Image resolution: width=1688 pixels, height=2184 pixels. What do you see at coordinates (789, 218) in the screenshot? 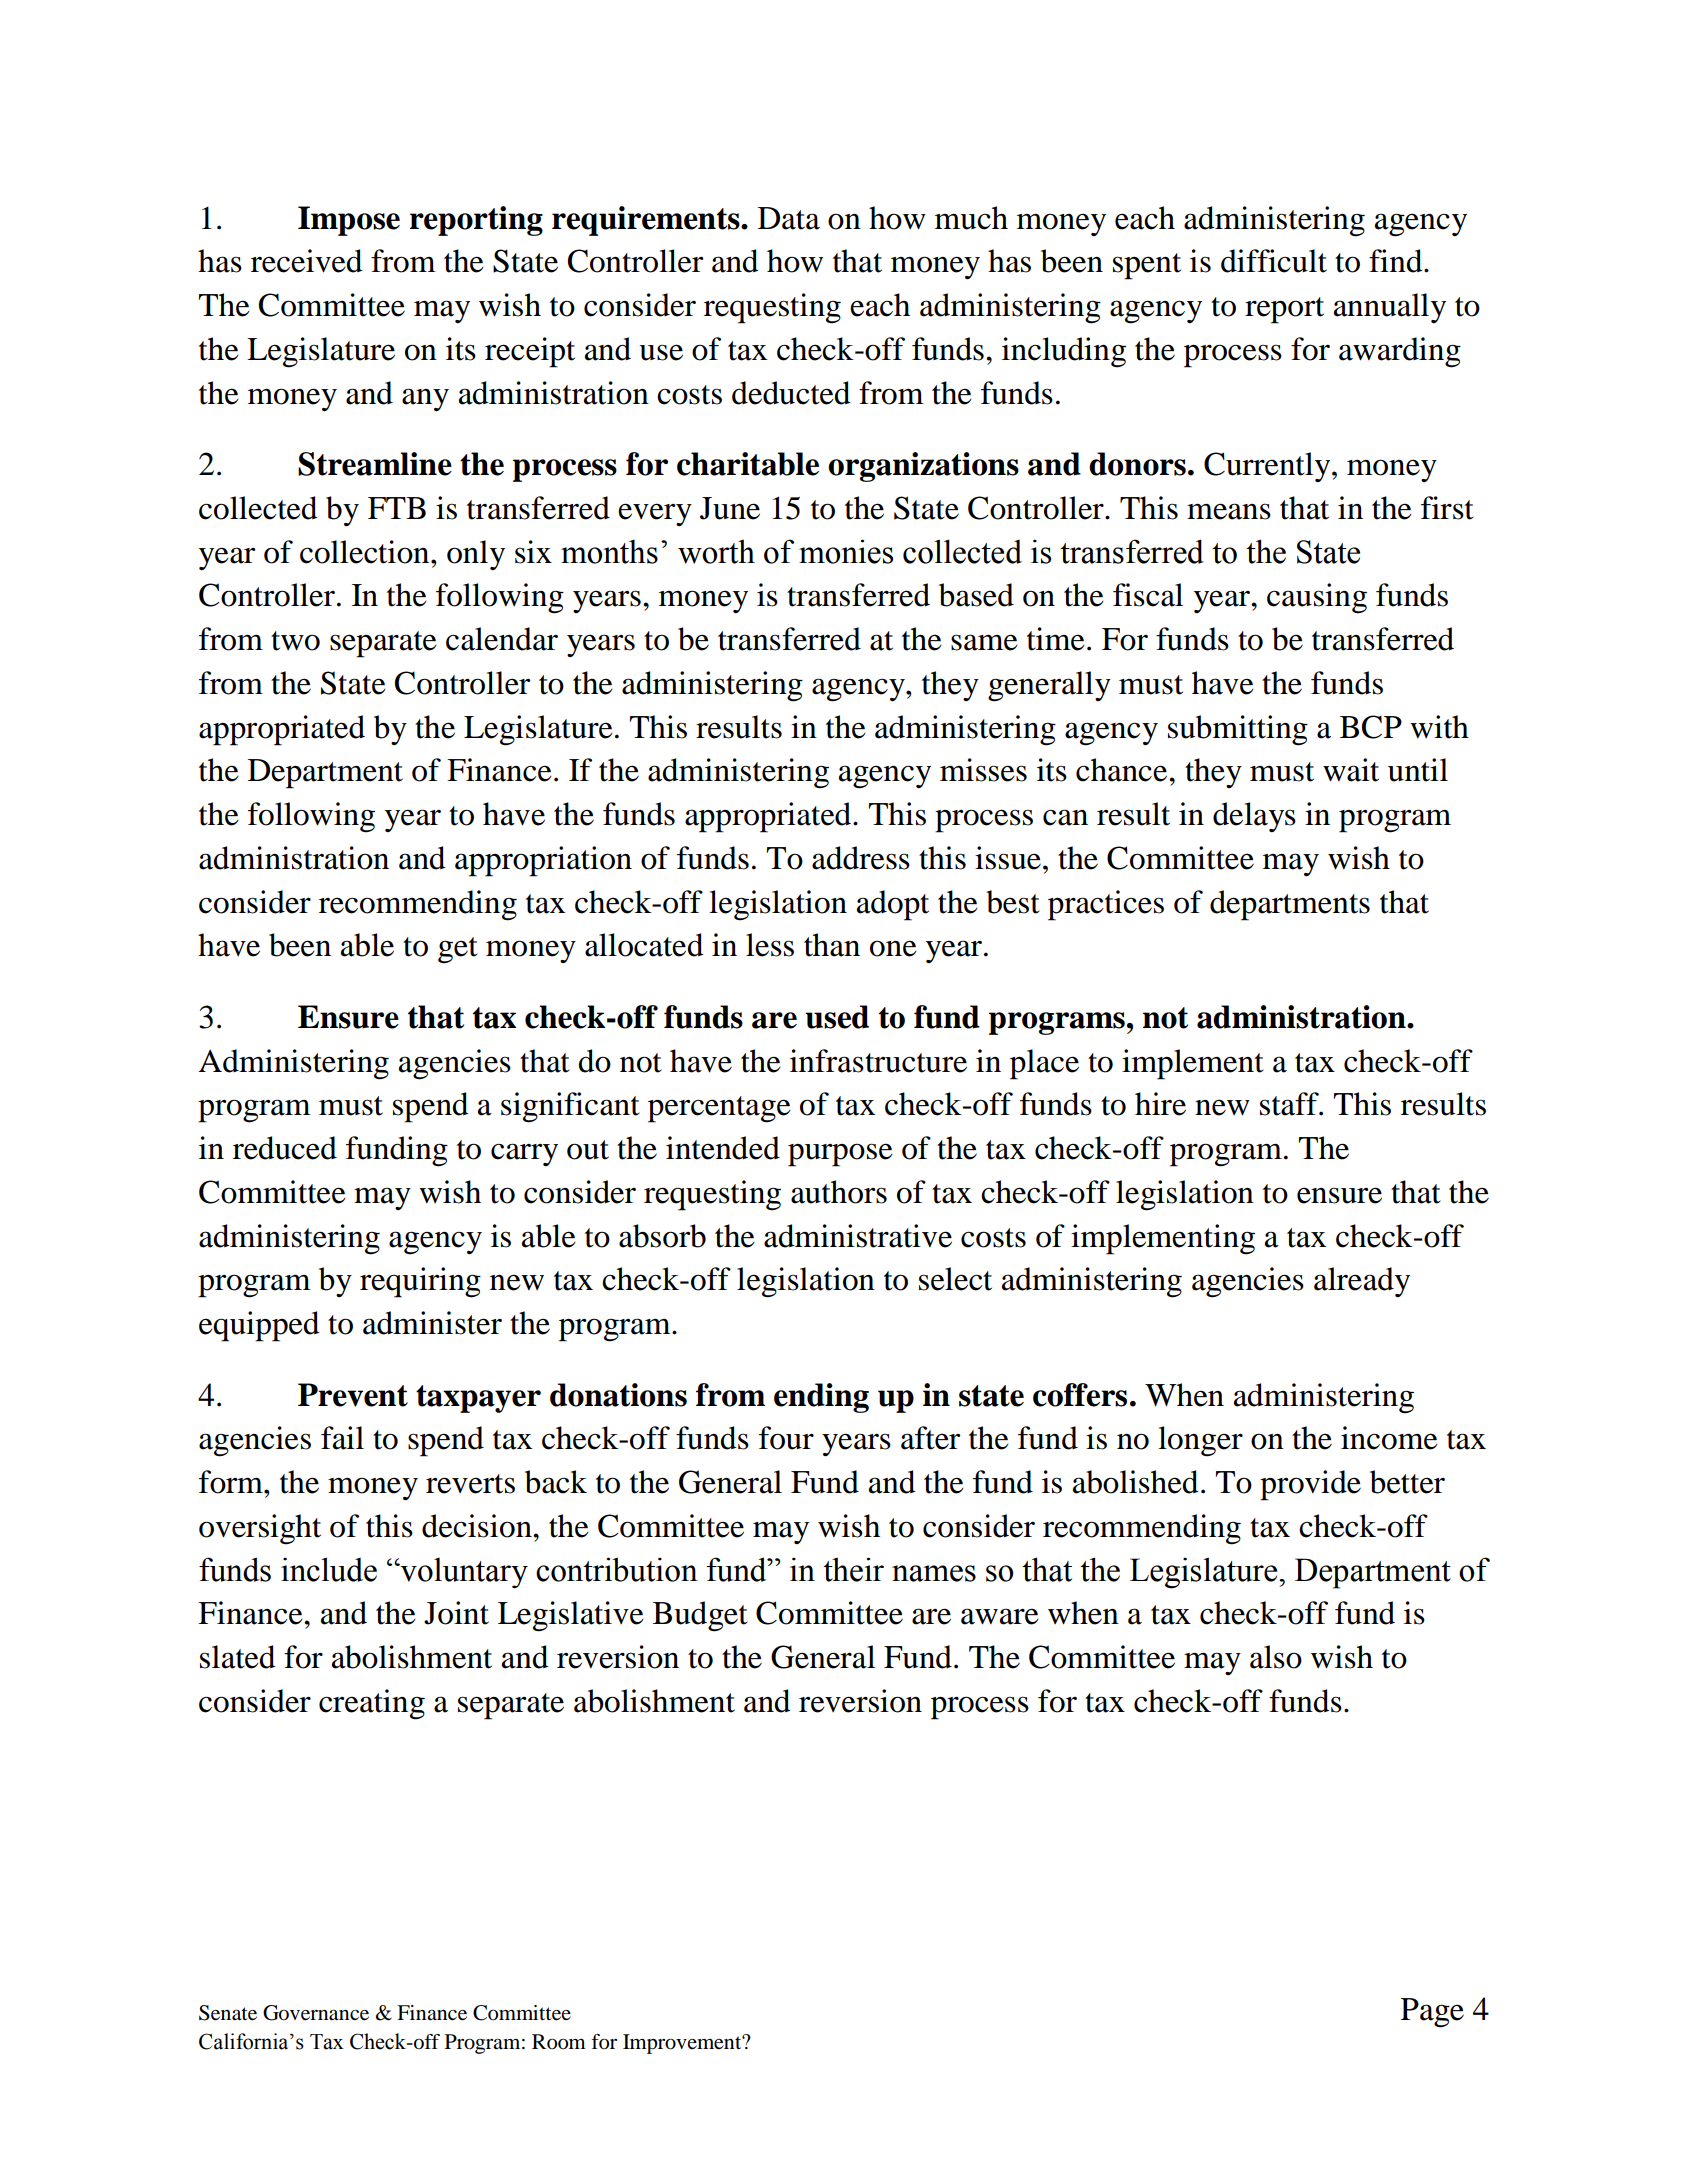
I see `Data` at bounding box center [789, 218].
